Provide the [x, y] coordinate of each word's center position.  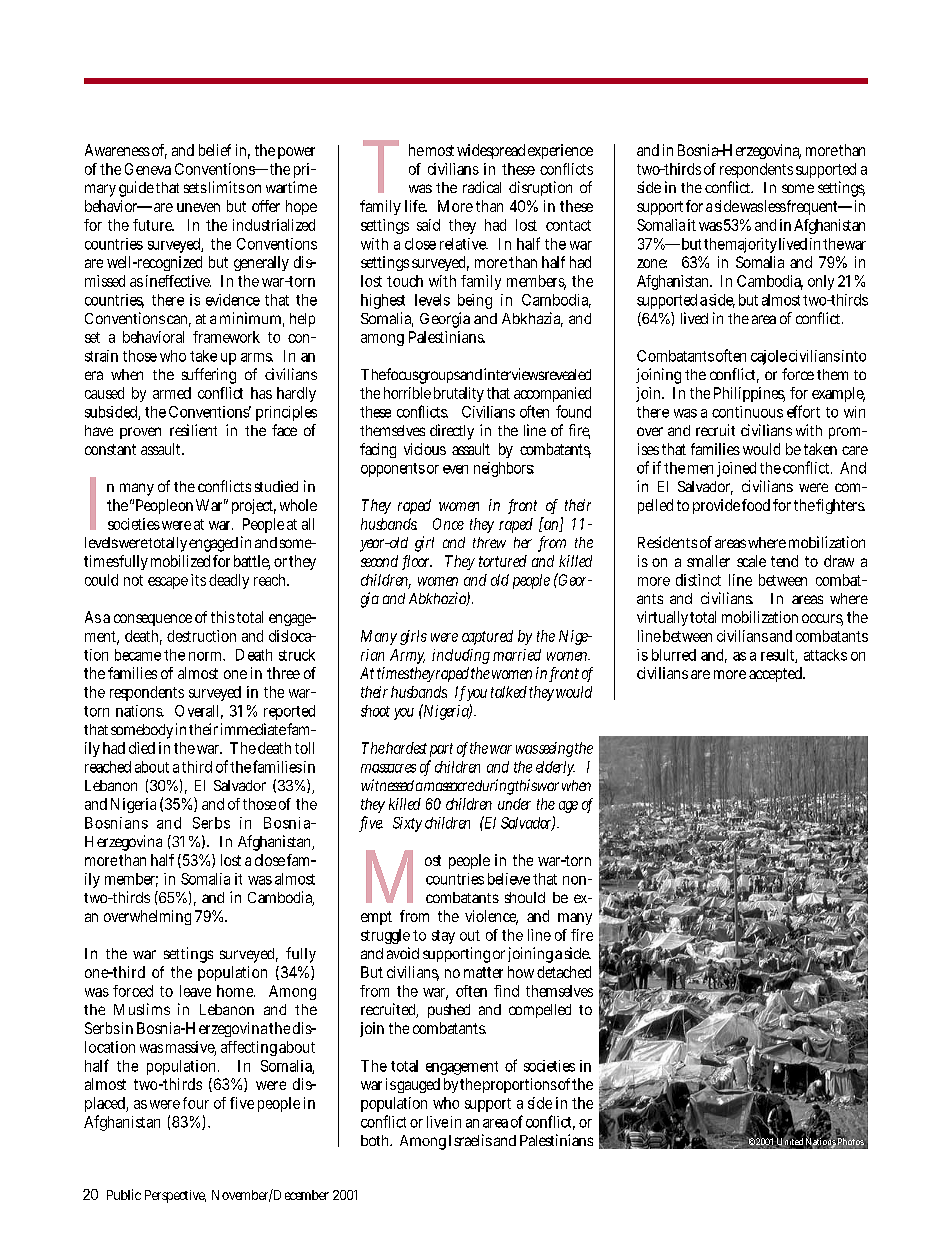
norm [207, 656]
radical [482, 187]
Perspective [175, 1196]
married [517, 655]
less [775, 206]
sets [195, 188]
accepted [777, 674]
